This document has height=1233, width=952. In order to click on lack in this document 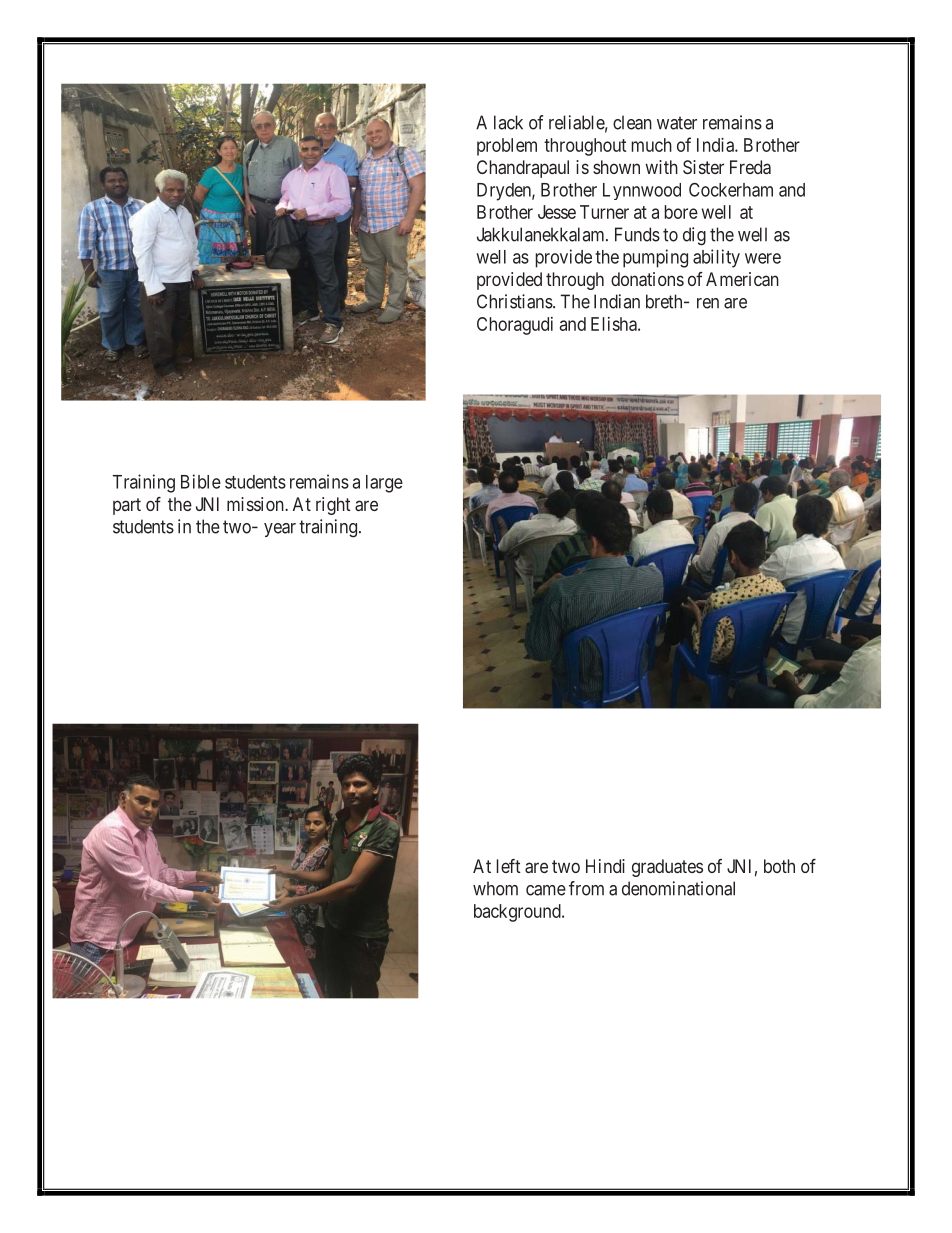, I will do `click(508, 122)`.
